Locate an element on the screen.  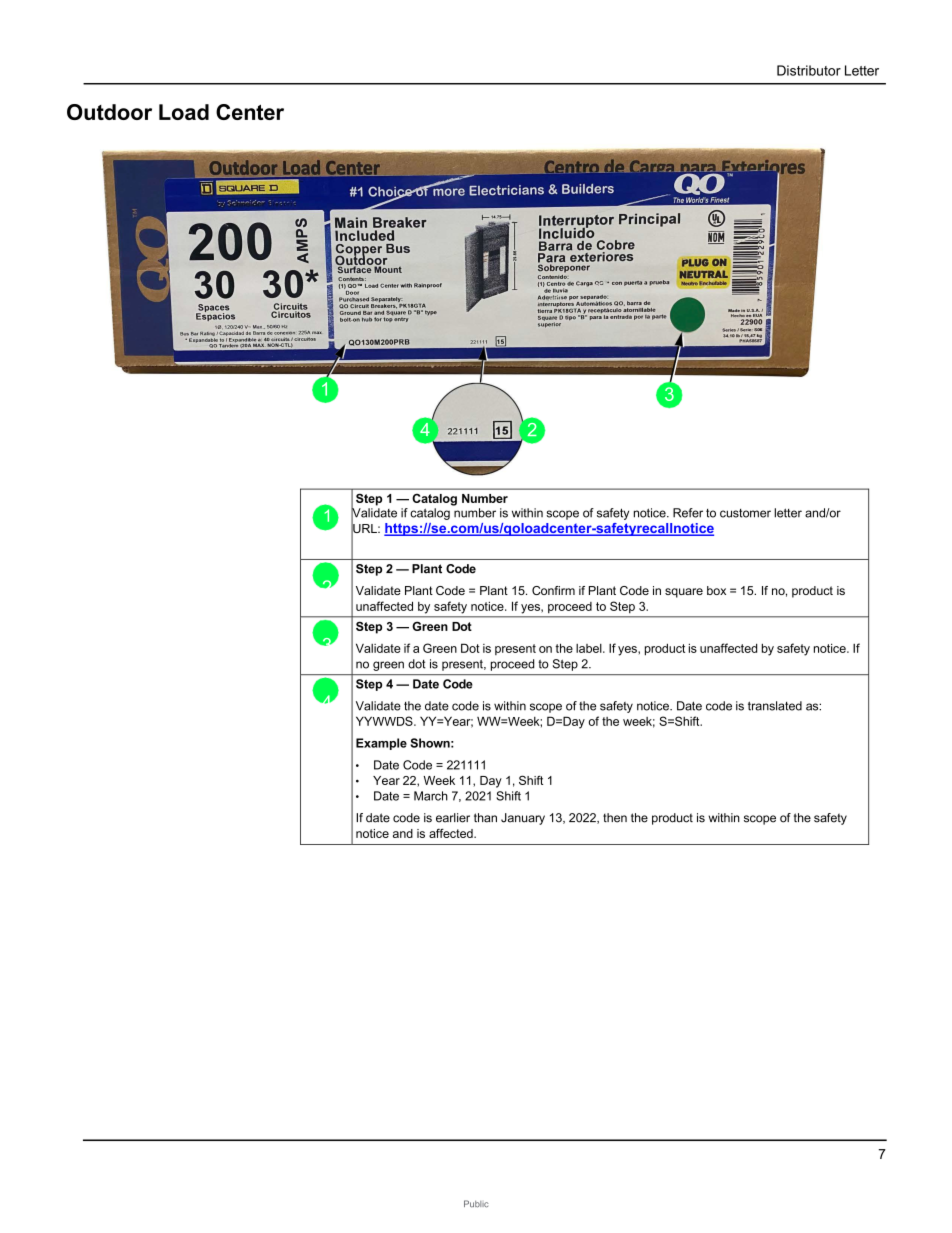
Example is located at coordinates (381, 744).
